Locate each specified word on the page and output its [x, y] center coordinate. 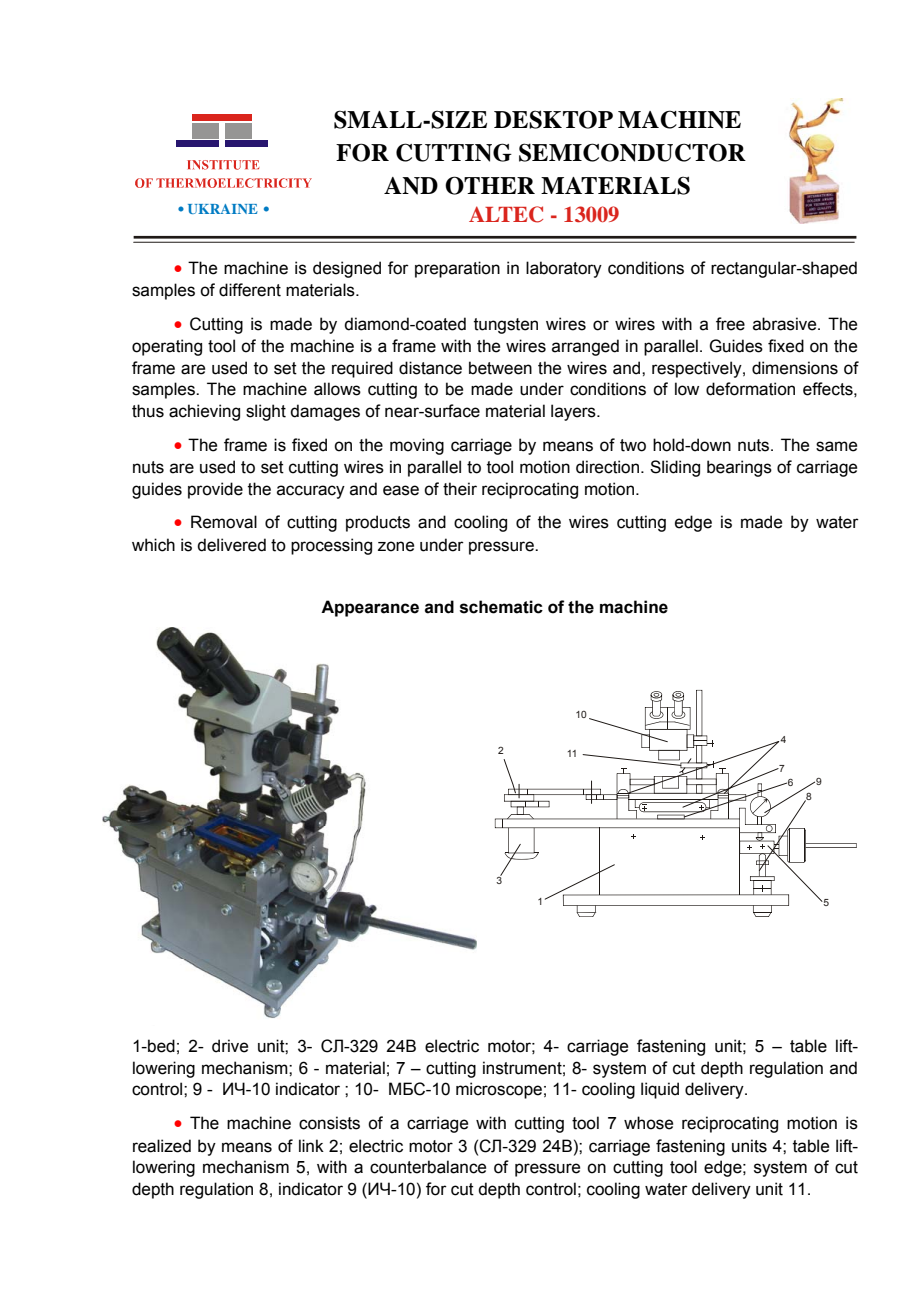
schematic [501, 607]
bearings [739, 468]
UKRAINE [223, 209]
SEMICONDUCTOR [632, 152]
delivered [231, 545]
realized [162, 1146]
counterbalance [428, 1167]
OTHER [490, 185]
